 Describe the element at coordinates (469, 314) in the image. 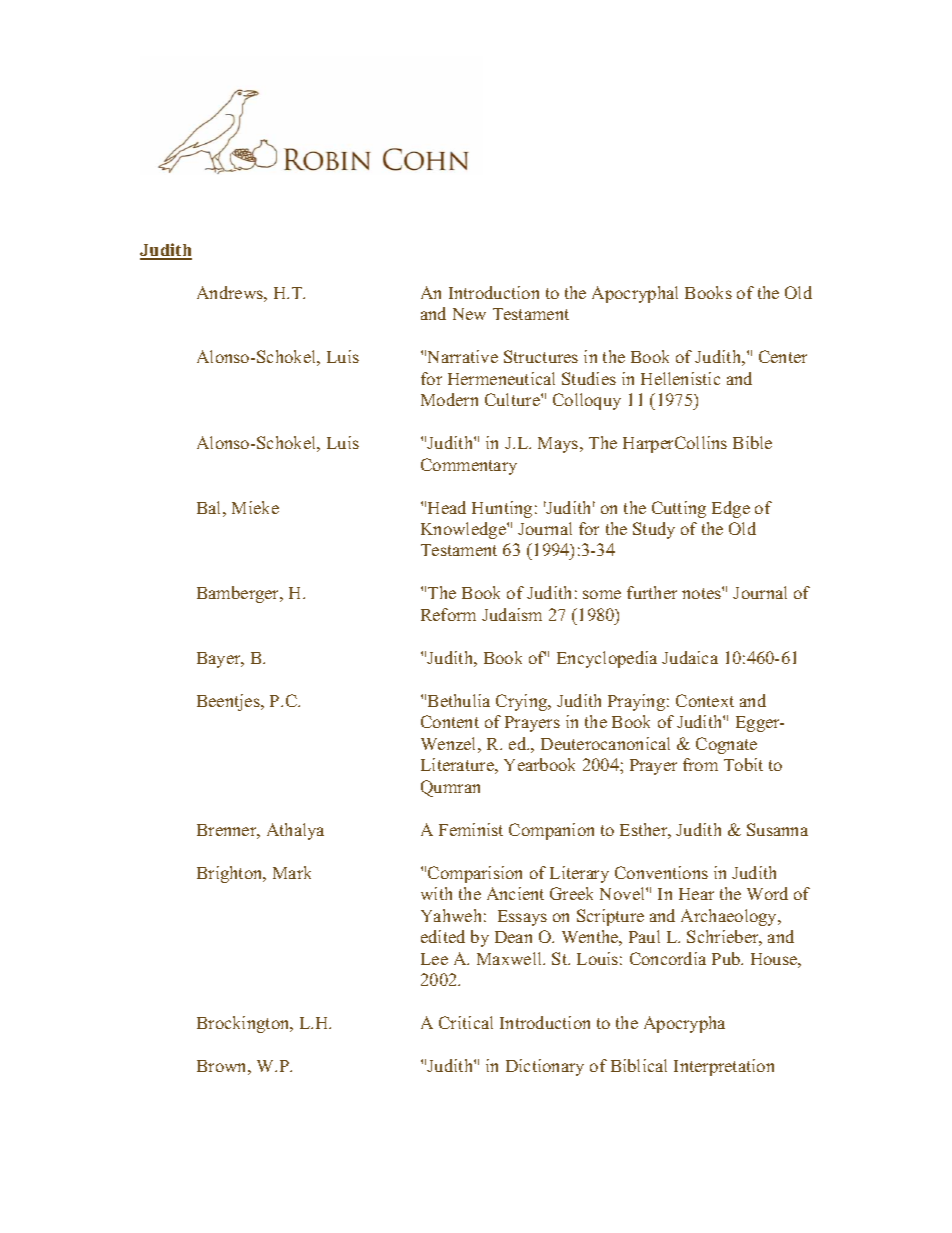

I see `New` at that location.
